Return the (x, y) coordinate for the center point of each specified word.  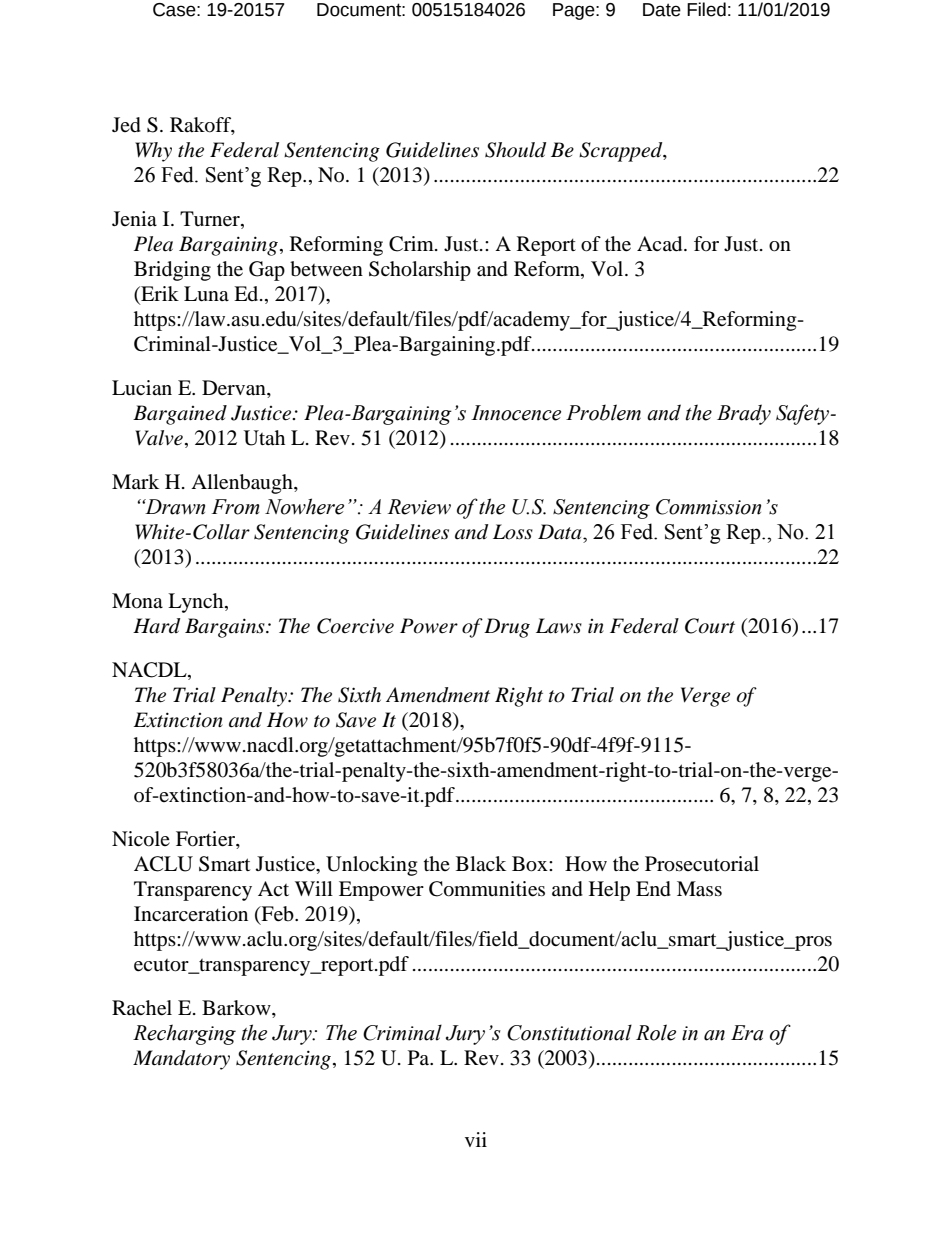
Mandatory (181, 1060)
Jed (126, 125)
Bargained (180, 415)
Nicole (141, 839)
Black (481, 863)
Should (515, 150)
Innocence (516, 413)
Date (662, 10)
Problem (603, 412)
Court (710, 626)
